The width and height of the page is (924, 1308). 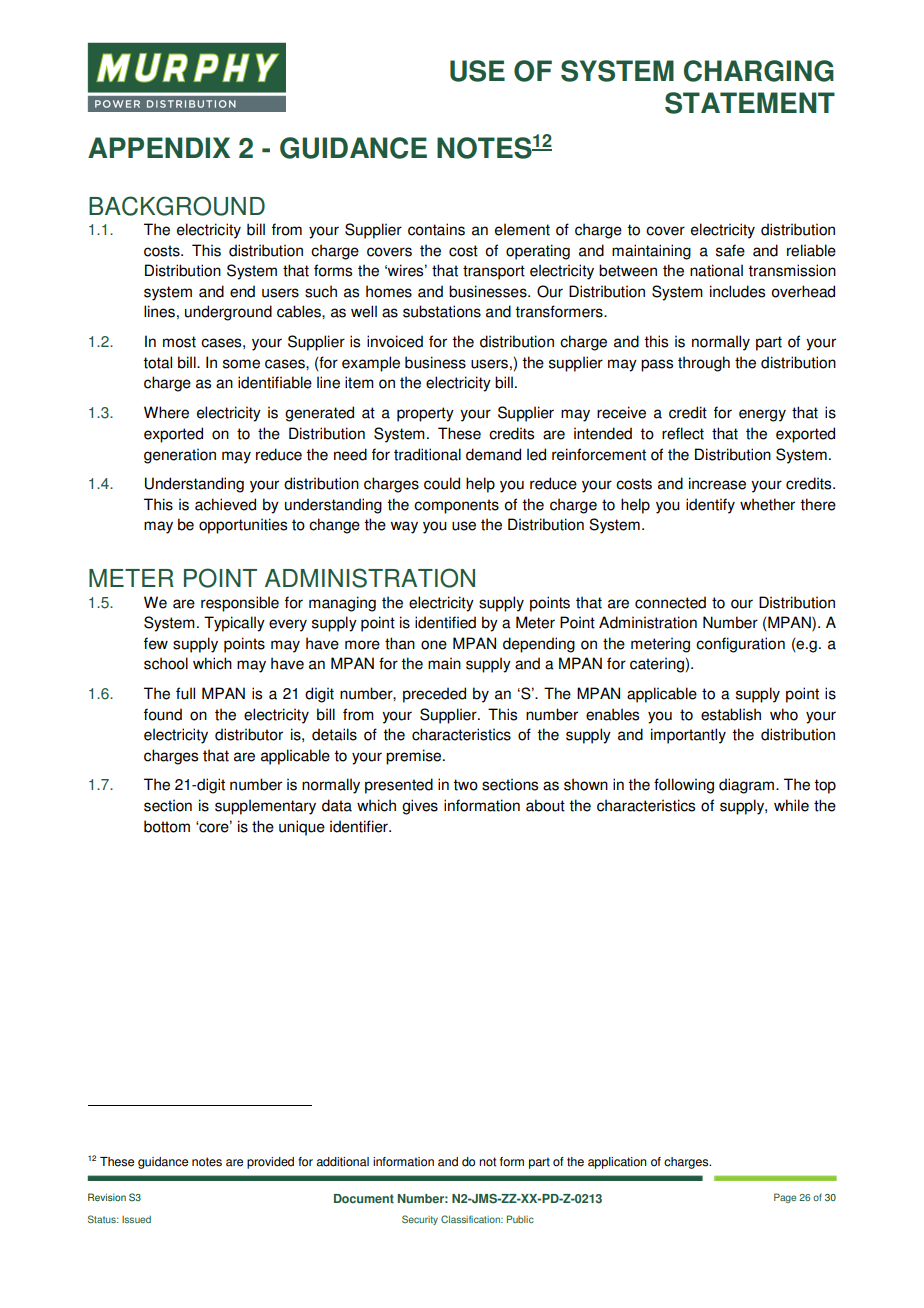 What do you see at coordinates (785, 1198) in the page?
I see `Page` at bounding box center [785, 1198].
